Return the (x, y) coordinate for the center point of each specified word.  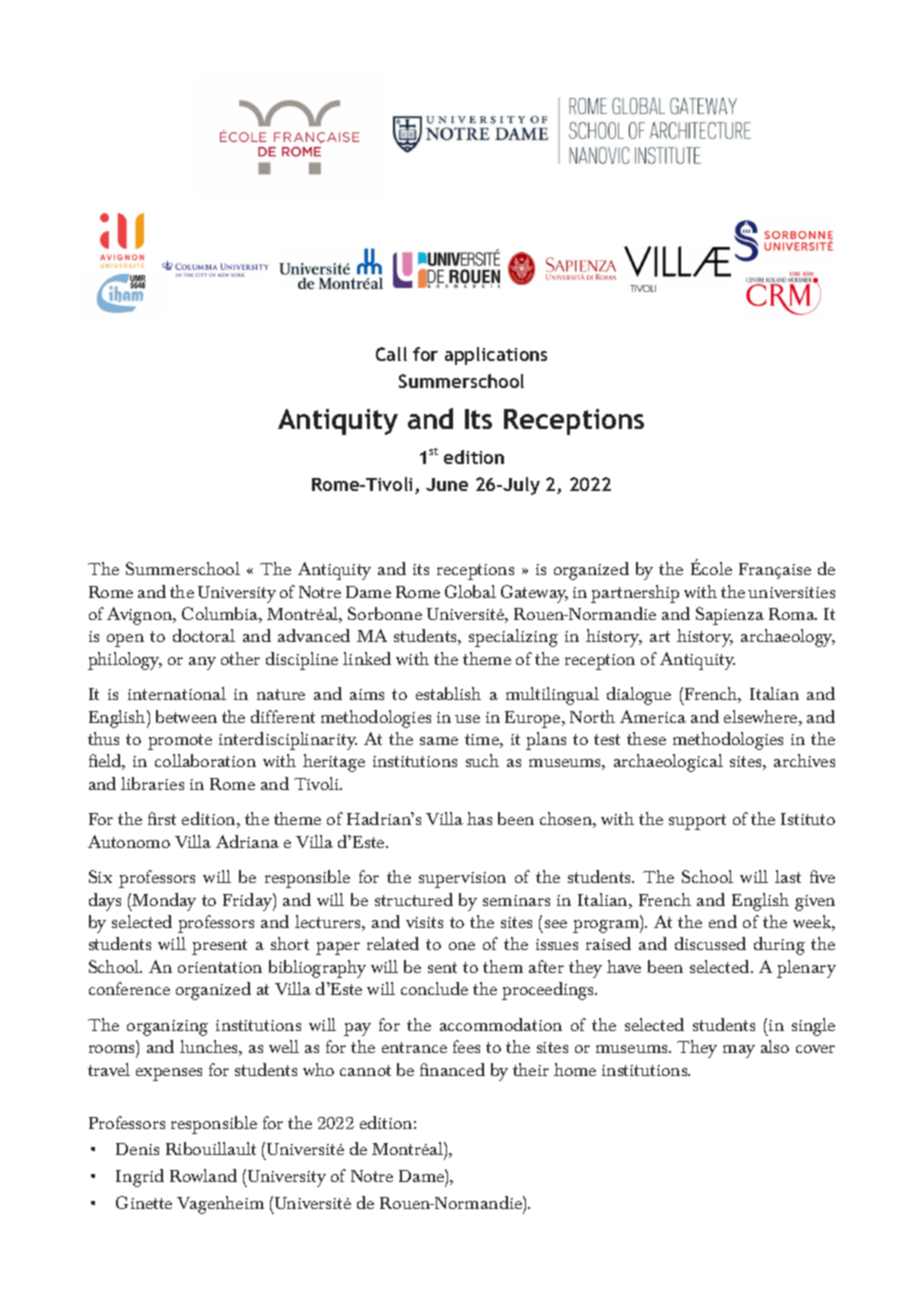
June (447, 484)
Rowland (203, 1175)
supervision (462, 880)
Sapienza (730, 616)
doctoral (204, 635)
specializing (513, 638)
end (723, 921)
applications (496, 356)
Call (391, 354)
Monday (163, 902)
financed (452, 1069)
